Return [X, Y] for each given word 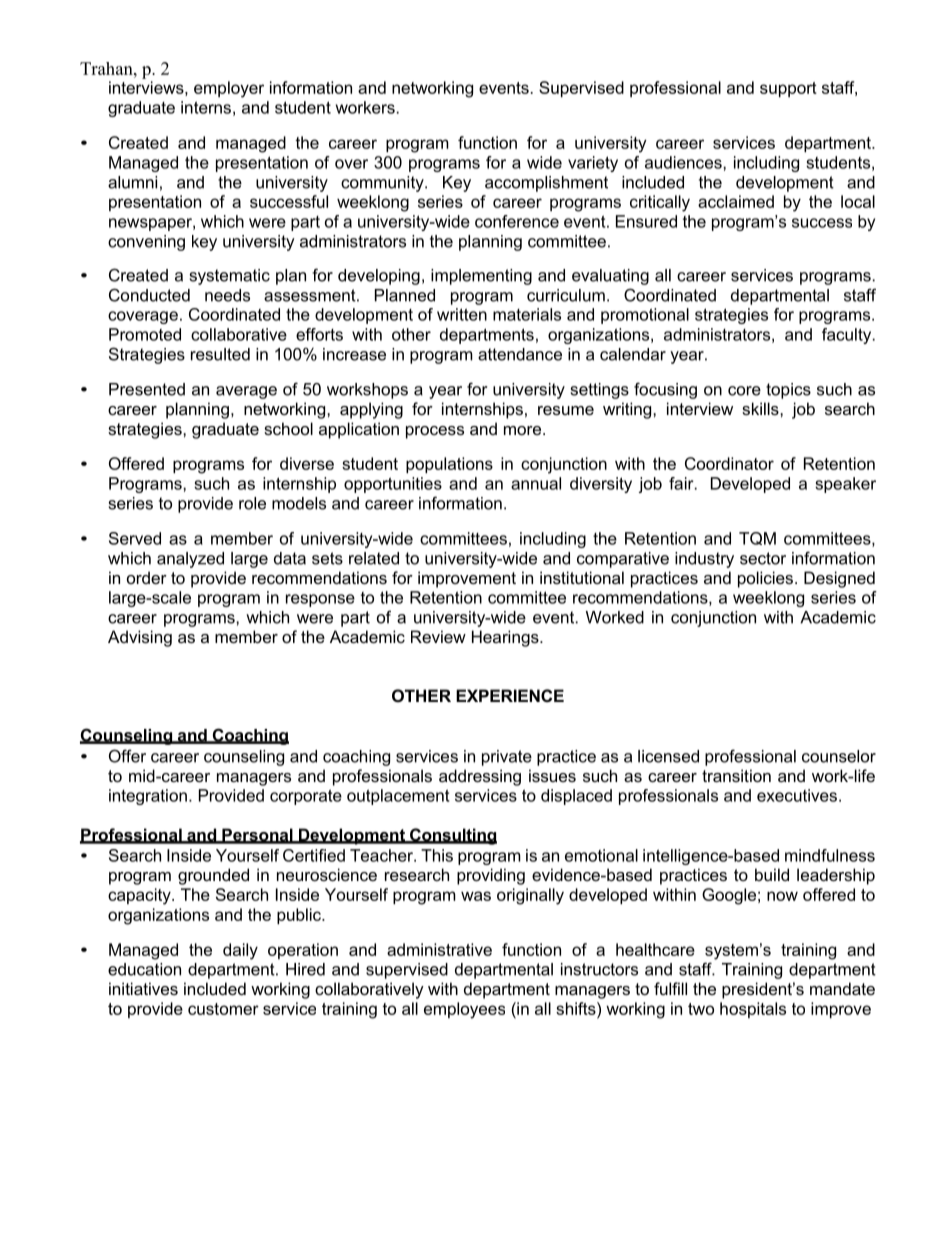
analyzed [190, 560]
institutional [582, 577]
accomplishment [546, 184]
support [788, 89]
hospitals [753, 1010]
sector [763, 558]
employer [229, 89]
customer [223, 1009]
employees [464, 1010]
